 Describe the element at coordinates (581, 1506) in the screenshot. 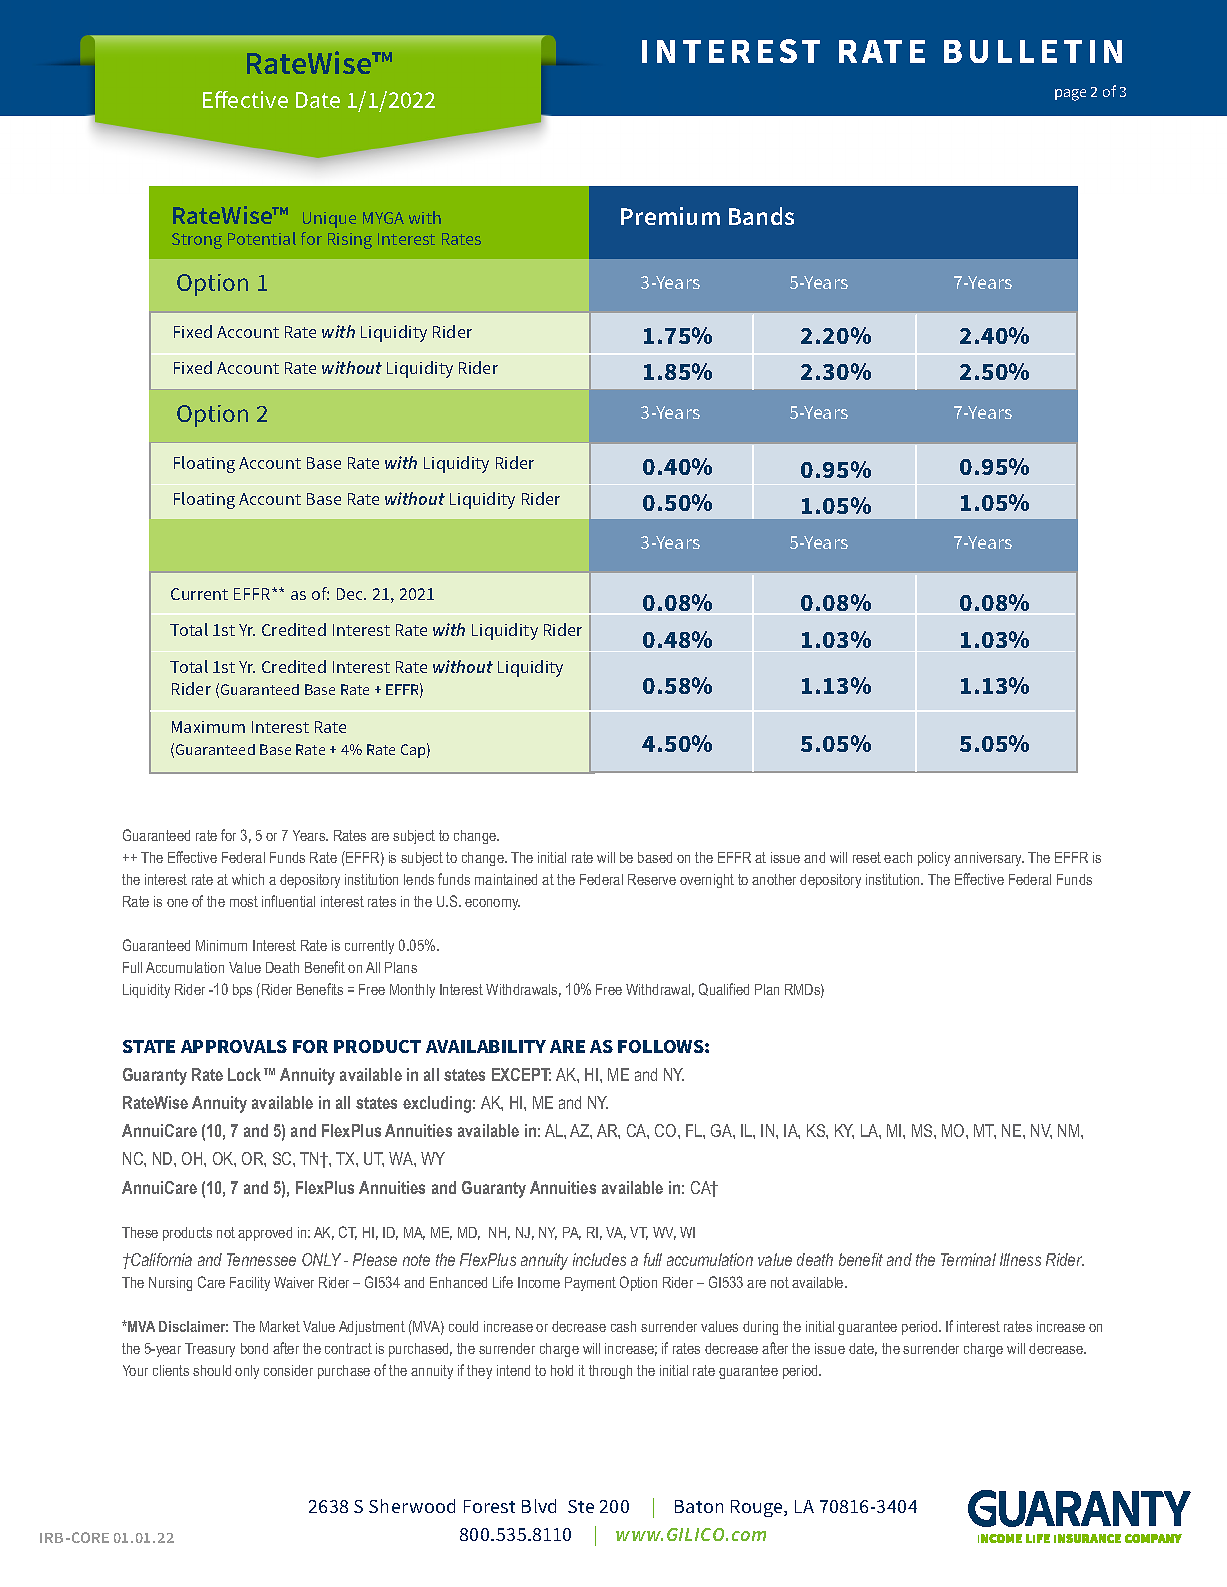

I see `Ste` at that location.
